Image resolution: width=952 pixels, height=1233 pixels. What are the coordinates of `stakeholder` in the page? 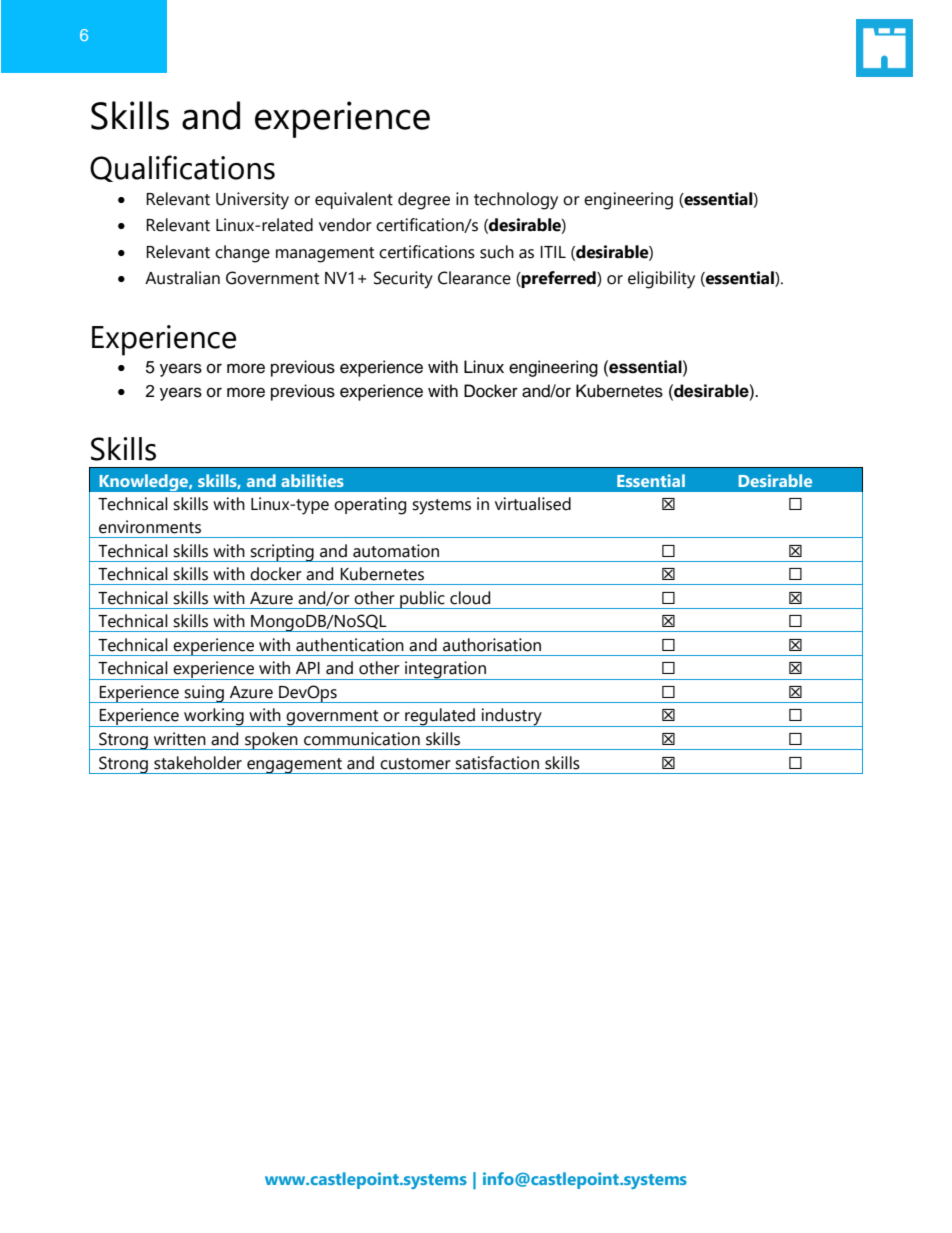 It's located at (198, 763).
